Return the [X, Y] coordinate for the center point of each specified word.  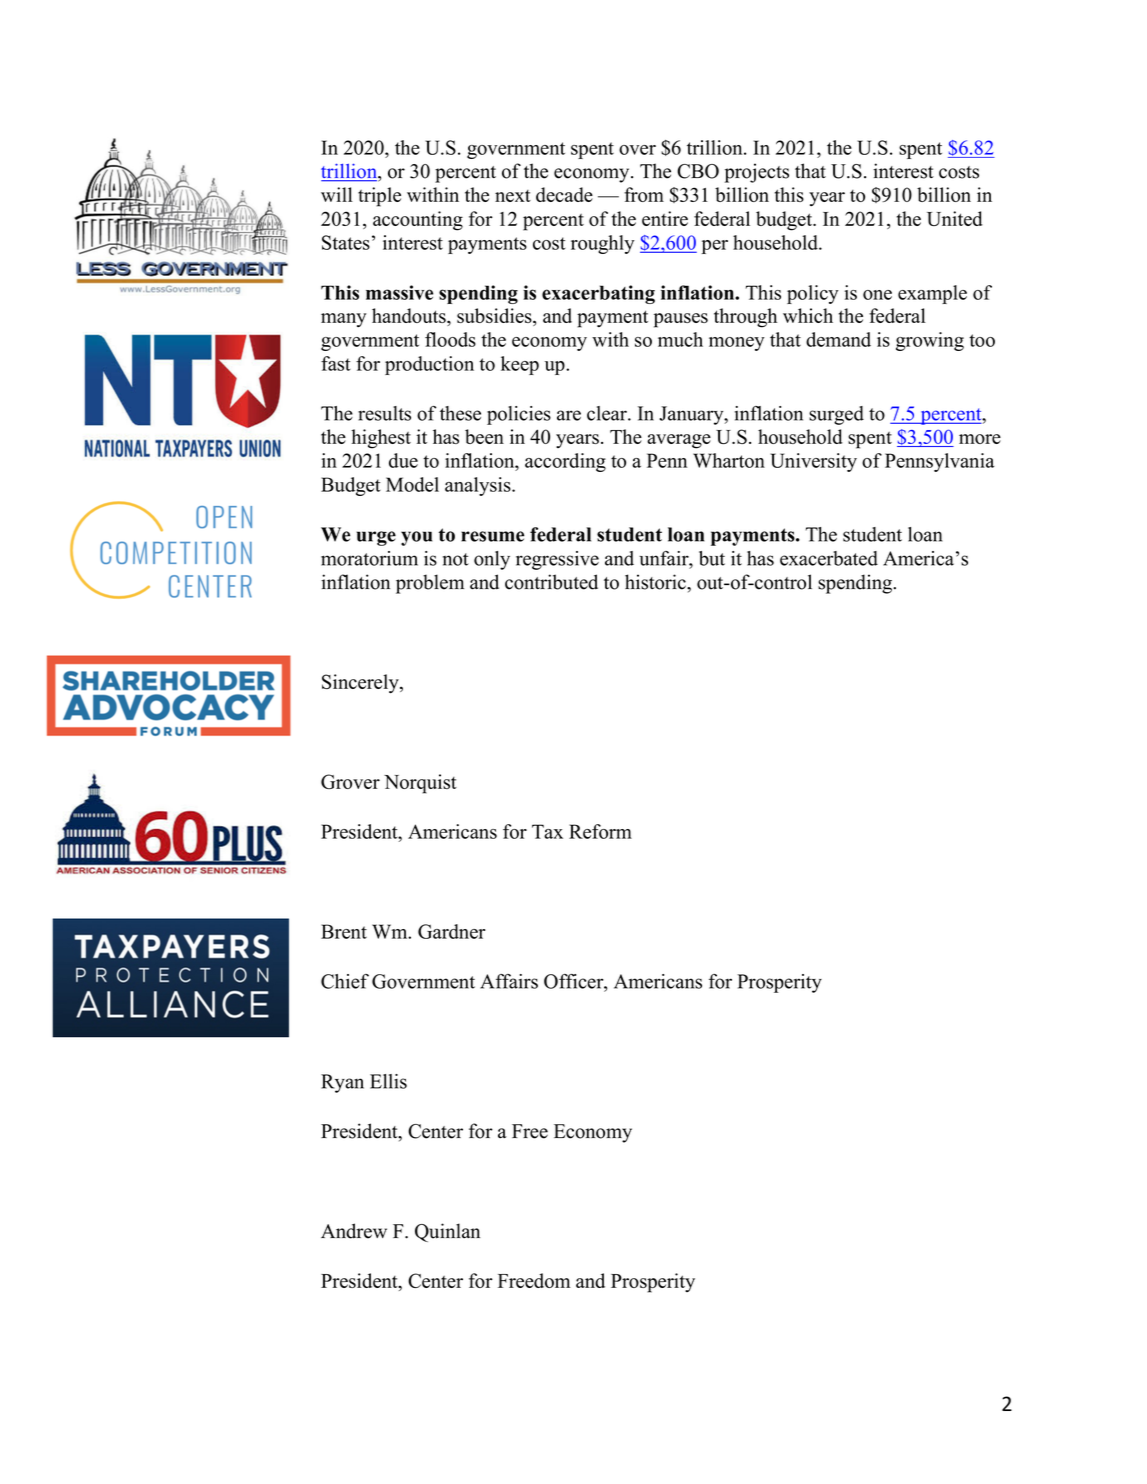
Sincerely [361, 684]
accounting [418, 221]
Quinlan [447, 1232]
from [644, 194]
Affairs [509, 981]
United [954, 218]
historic [656, 582]
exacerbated [829, 558]
